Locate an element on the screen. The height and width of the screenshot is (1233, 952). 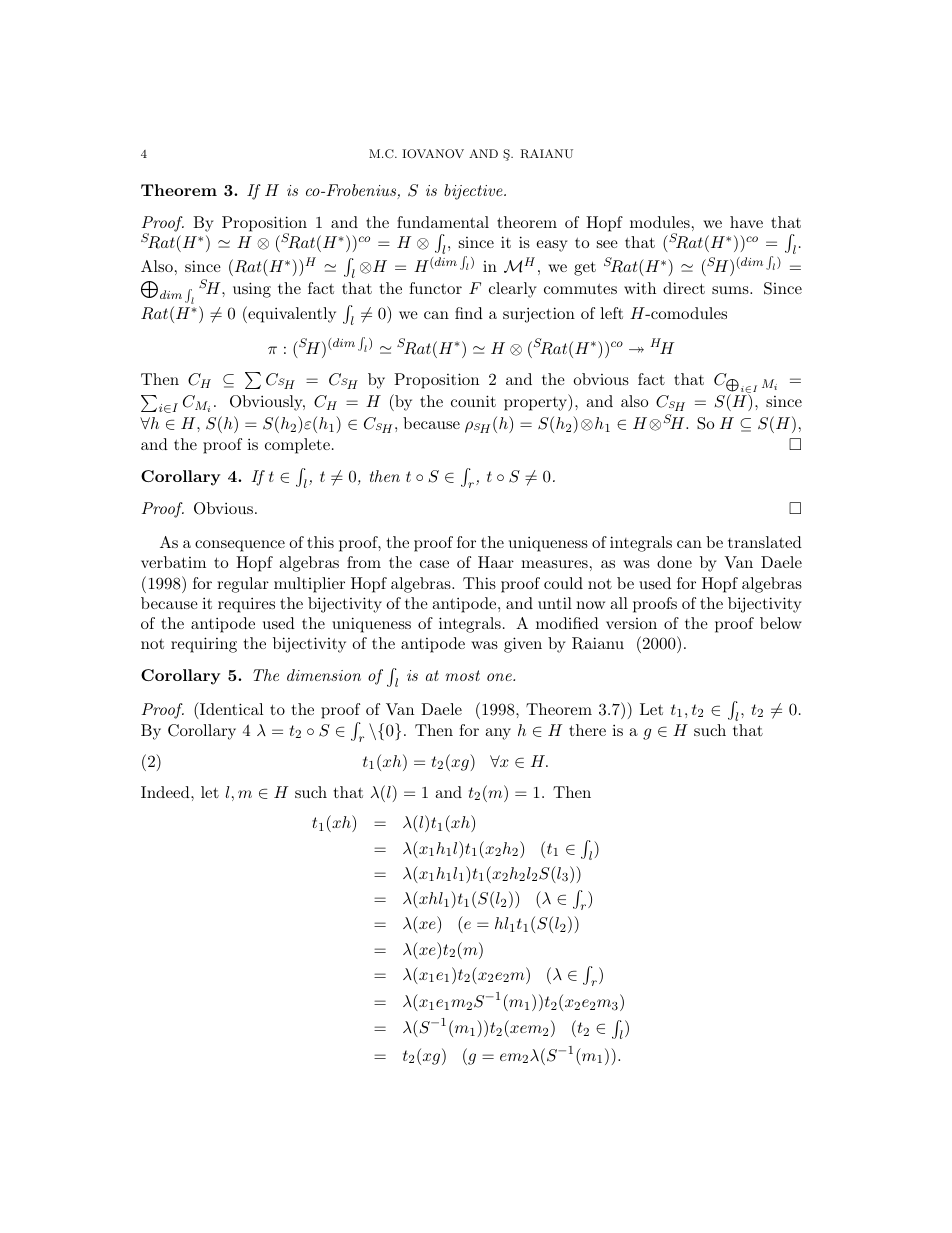
any is located at coordinates (498, 734).
